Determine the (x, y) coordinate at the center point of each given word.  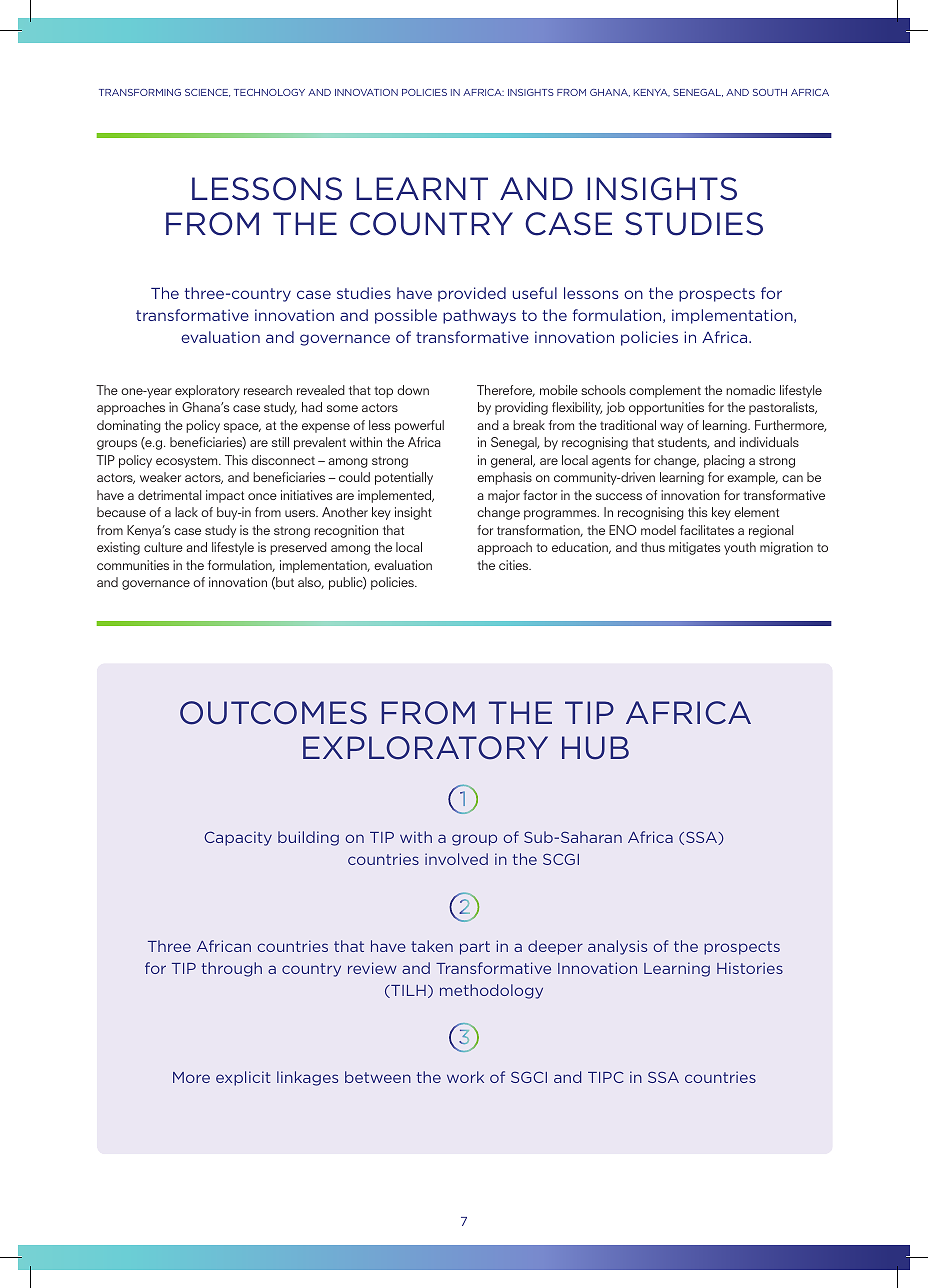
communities (133, 565)
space (242, 428)
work (465, 1077)
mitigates (694, 548)
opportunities (666, 408)
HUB (595, 748)
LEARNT (422, 188)
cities (515, 565)
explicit (243, 1078)
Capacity (238, 838)
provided (472, 294)
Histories (750, 968)
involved (456, 859)
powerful (419, 426)
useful (535, 293)
